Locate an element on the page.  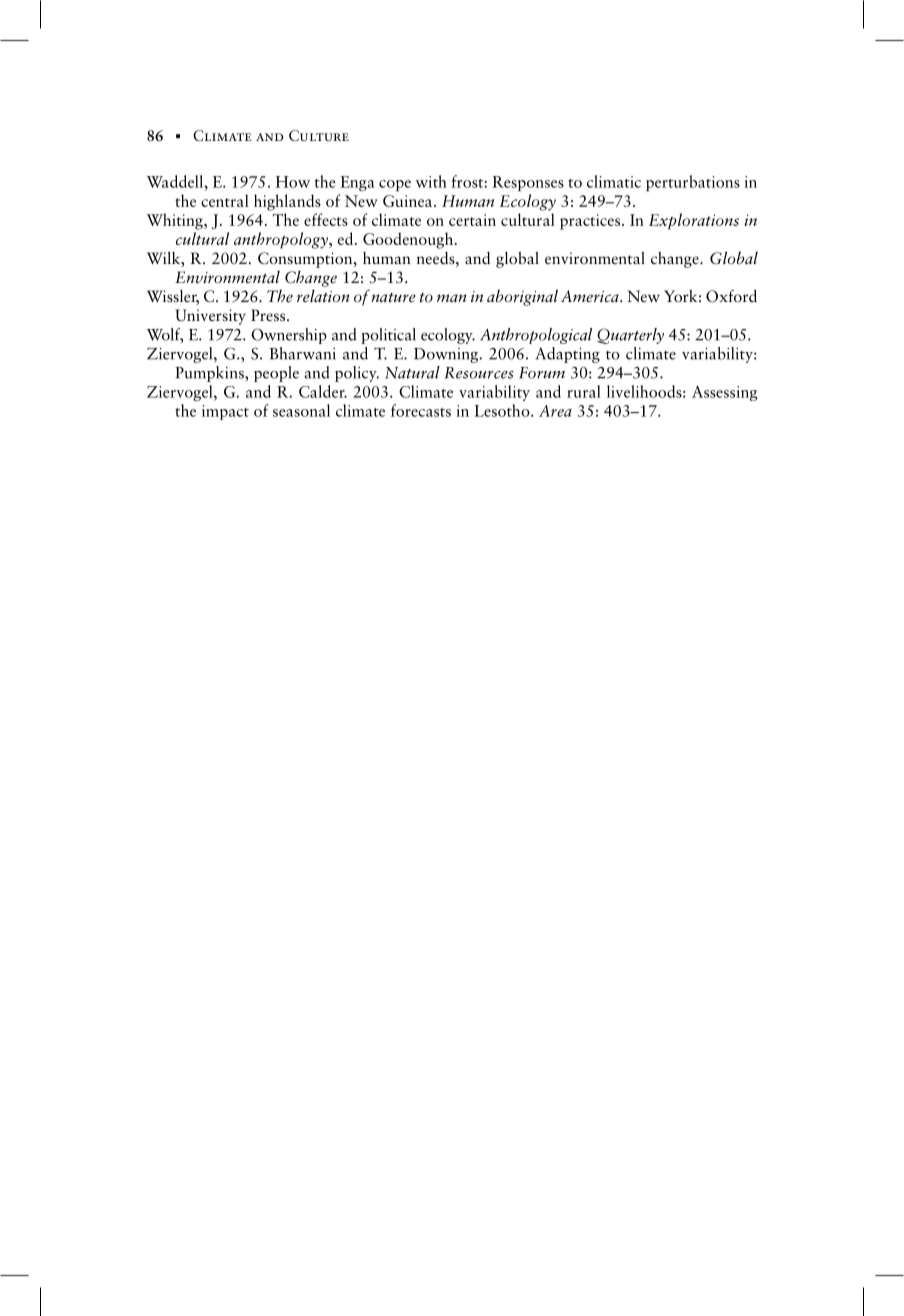
Oxford is located at coordinates (731, 296).
